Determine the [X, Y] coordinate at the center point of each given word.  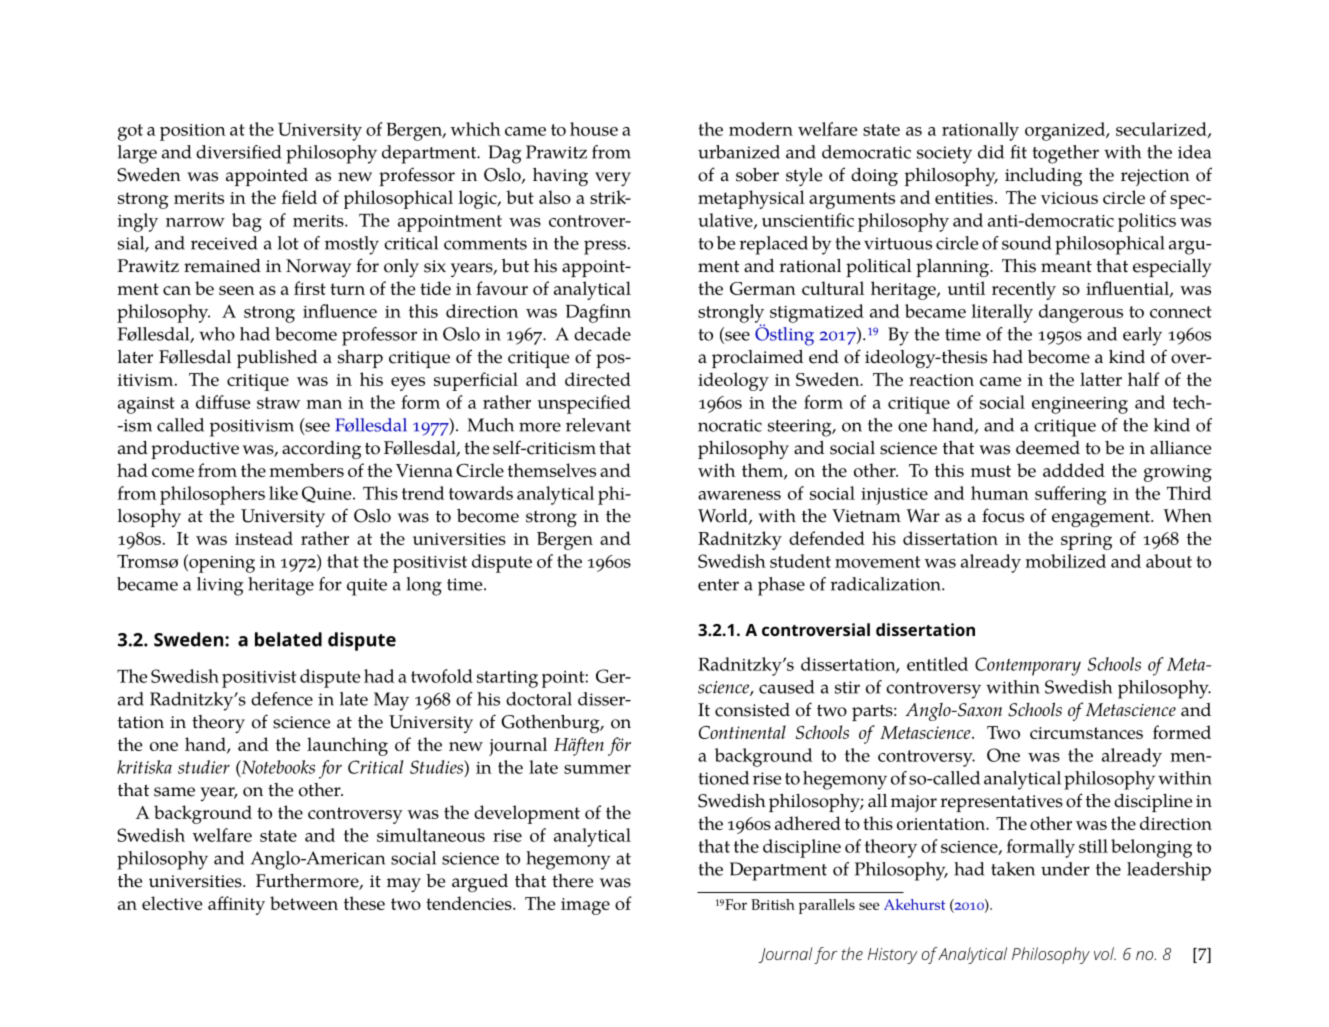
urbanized [739, 152]
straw [278, 403]
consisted [752, 710]
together [1066, 154]
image [585, 906]
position [193, 132]
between [304, 903]
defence [282, 699]
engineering [1080, 405]
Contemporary [1028, 666]
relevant [598, 425]
